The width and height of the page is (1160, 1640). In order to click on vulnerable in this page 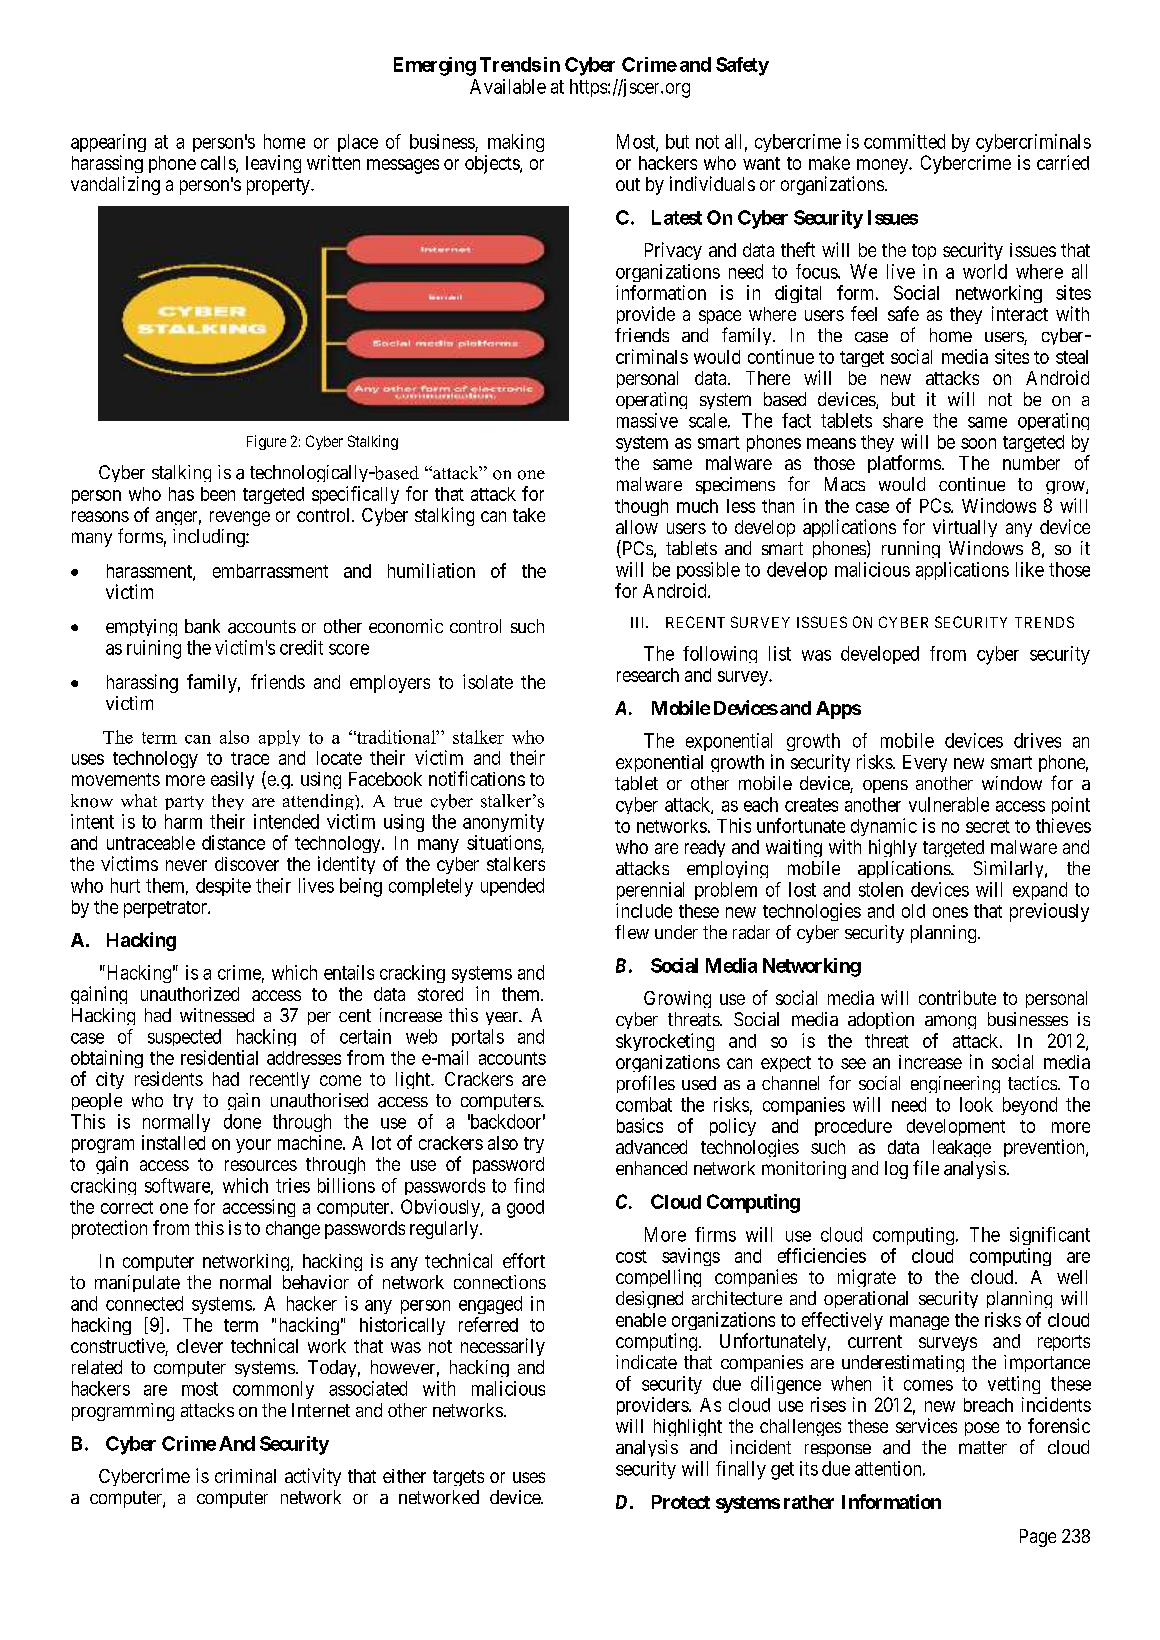, I will do `click(949, 804)`.
